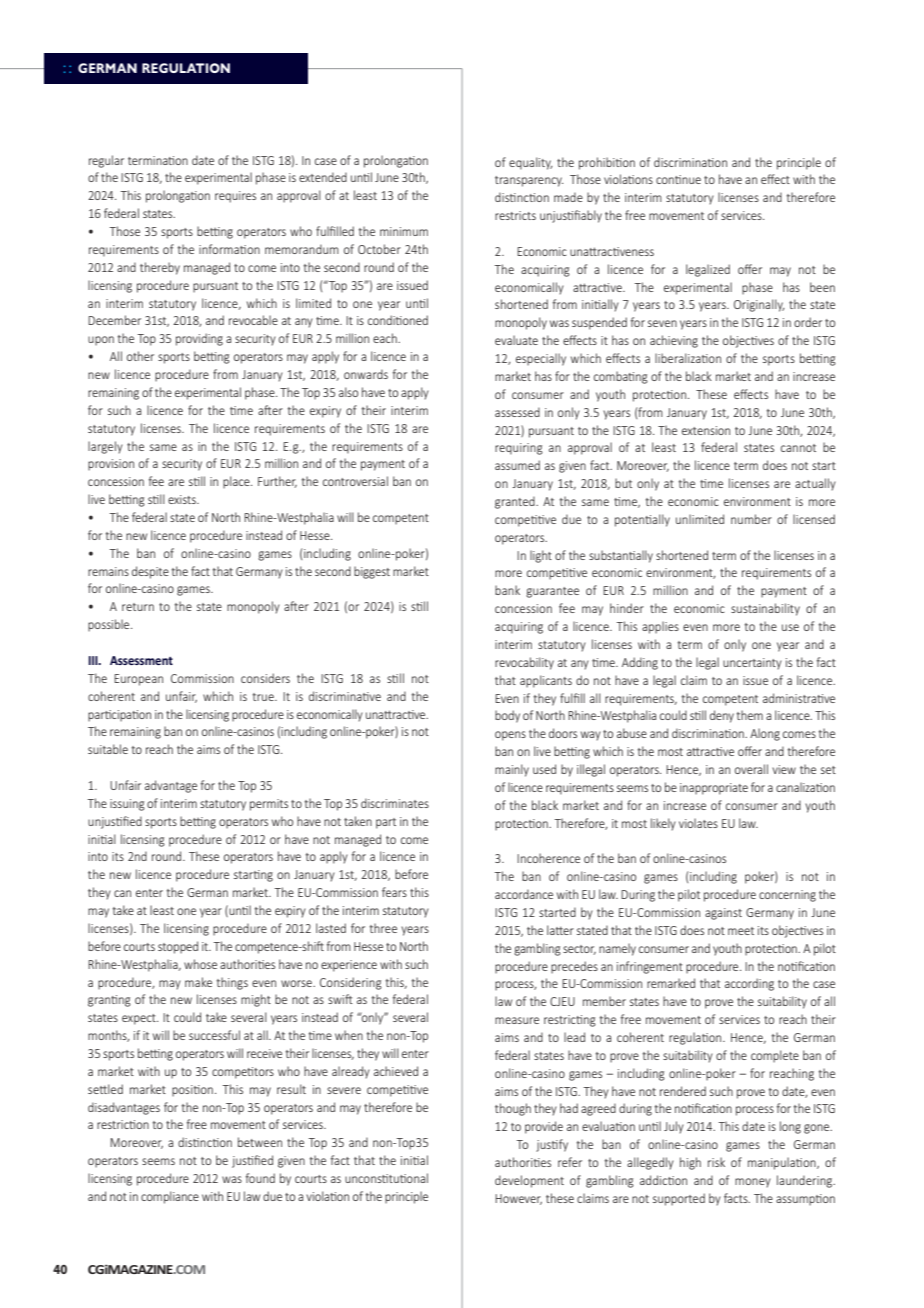 The width and height of the screenshot is (924, 1308). I want to click on continue, so click(678, 179).
